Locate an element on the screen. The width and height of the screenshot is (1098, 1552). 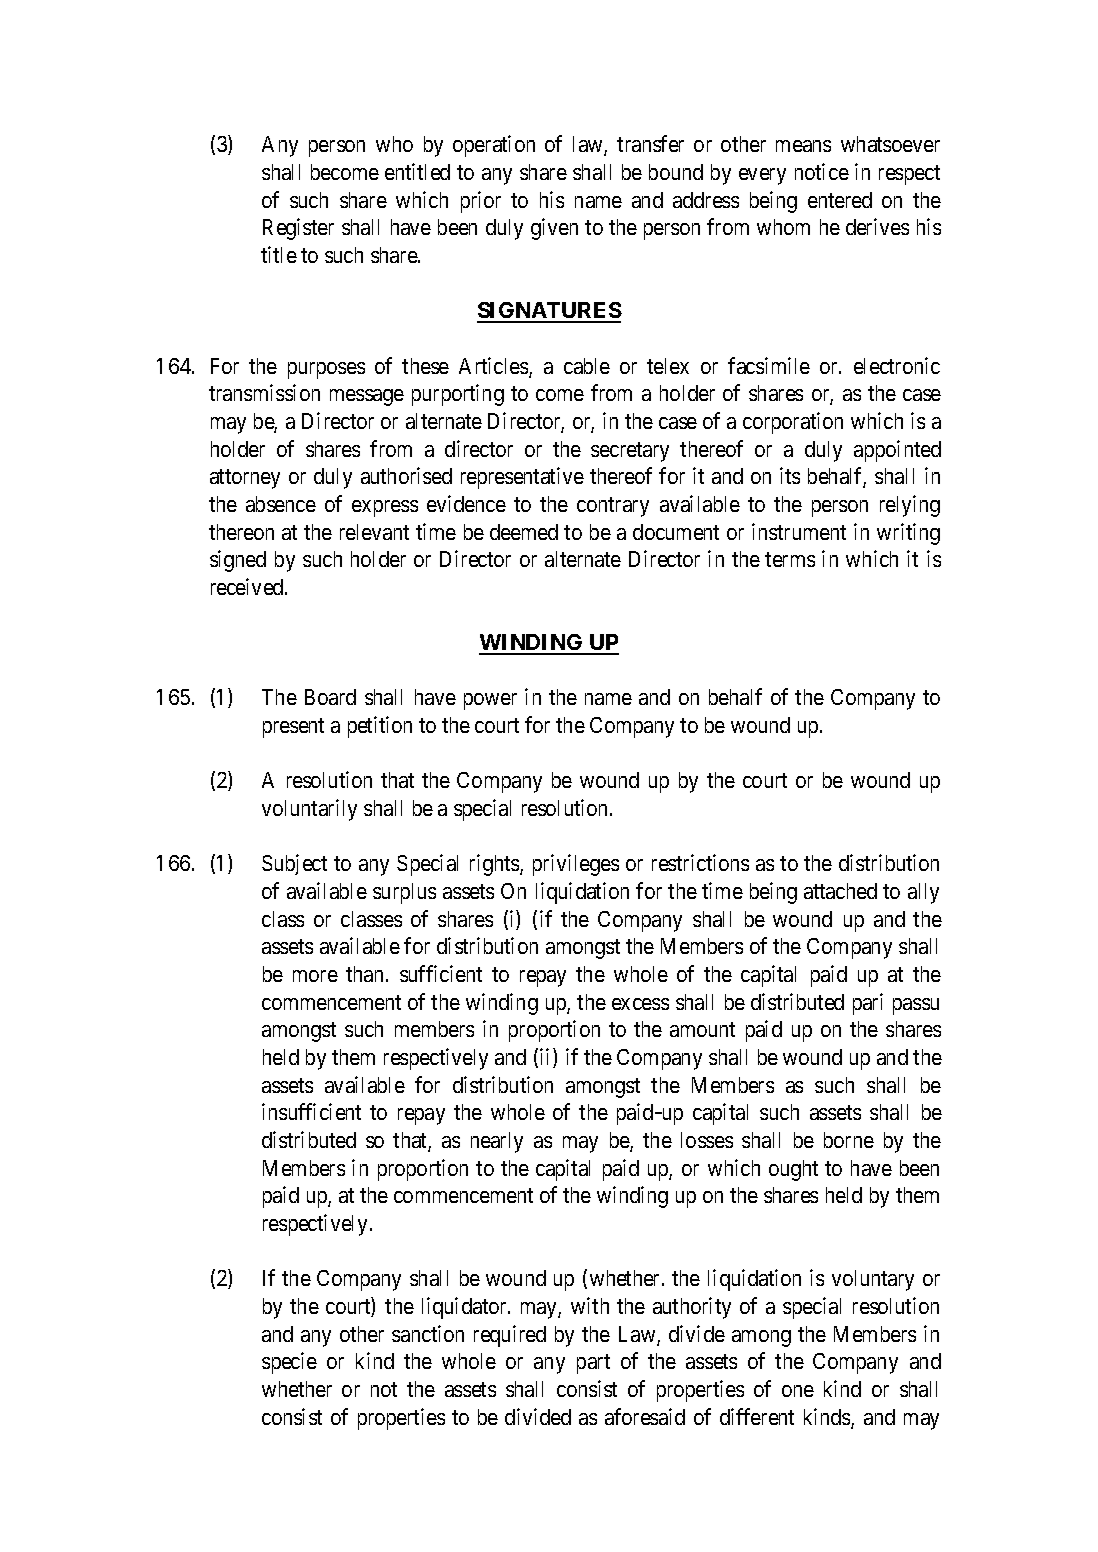
voluntarily is located at coordinates (309, 810).
